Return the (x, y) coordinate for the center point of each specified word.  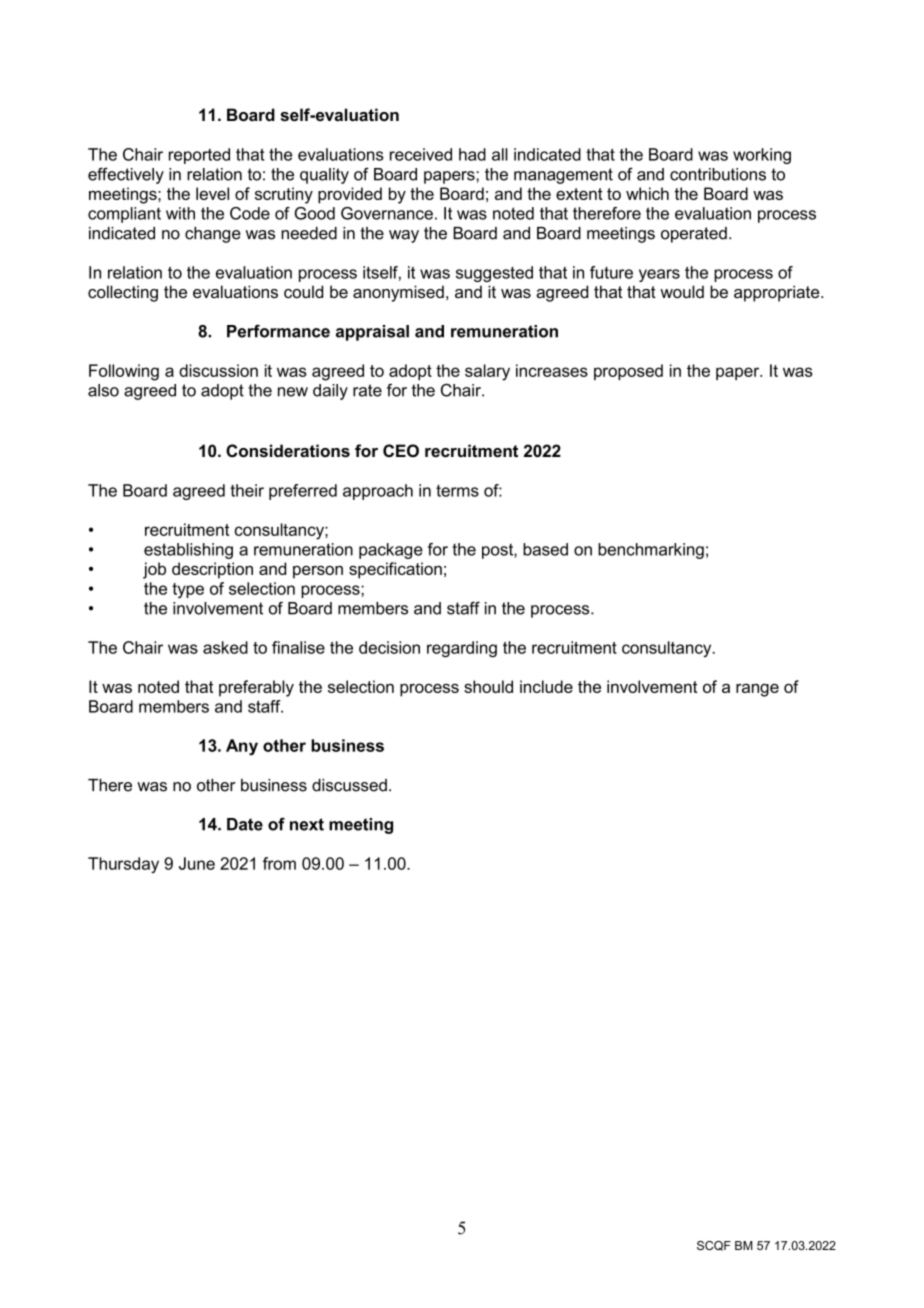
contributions (718, 174)
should (488, 686)
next (307, 824)
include (546, 686)
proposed (628, 372)
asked (225, 647)
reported (199, 156)
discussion (218, 370)
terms (457, 491)
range (757, 690)
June (197, 863)
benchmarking (651, 551)
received (421, 154)
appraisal (372, 333)
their (247, 490)
